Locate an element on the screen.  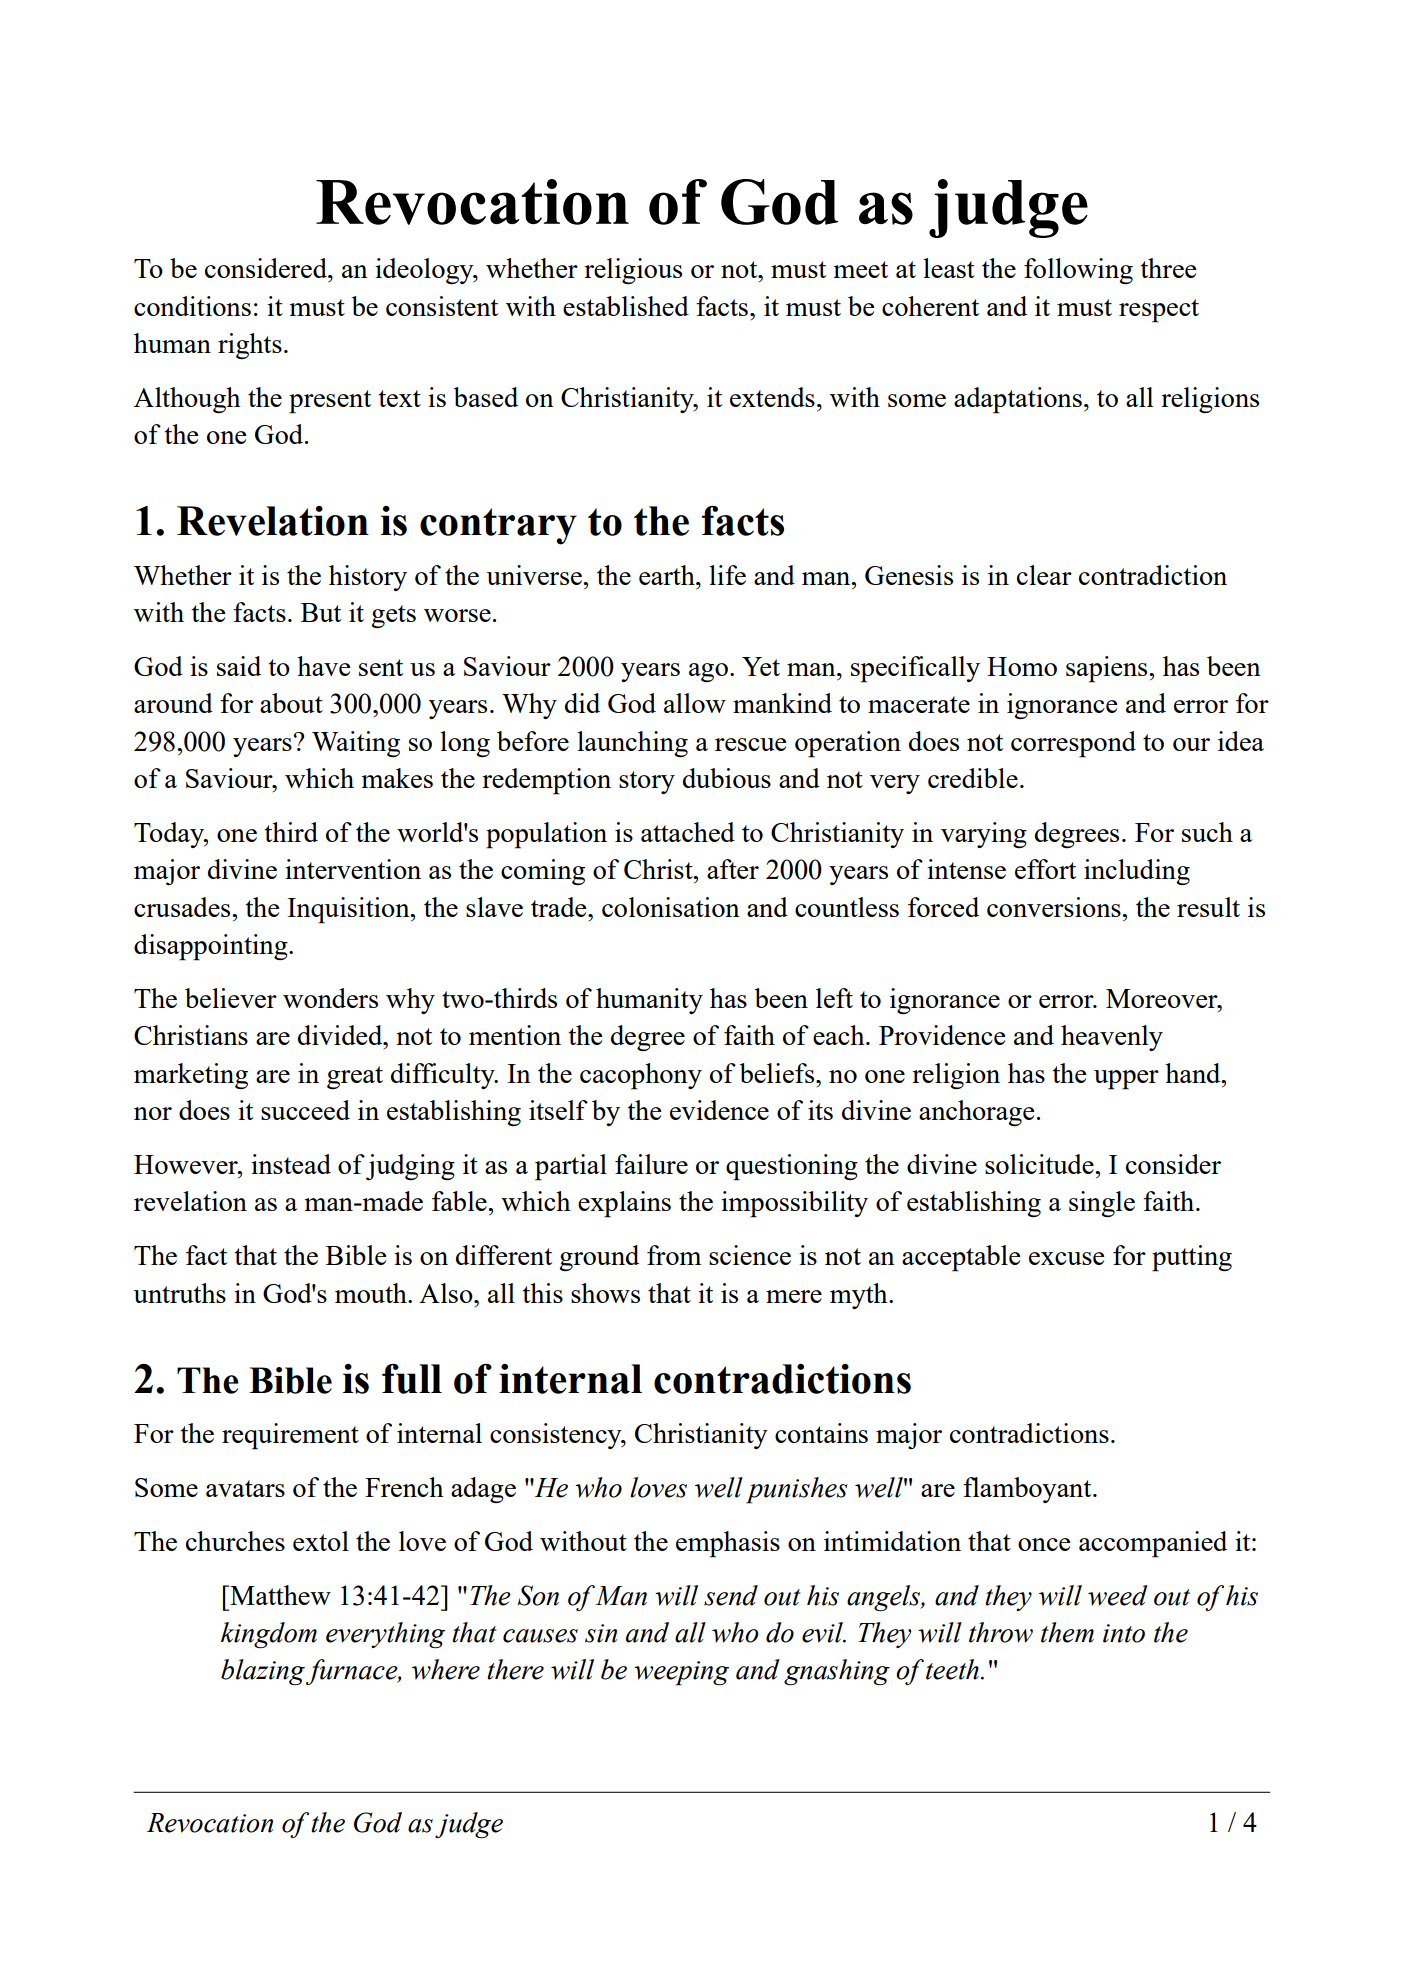
colonisation is located at coordinates (671, 907).
